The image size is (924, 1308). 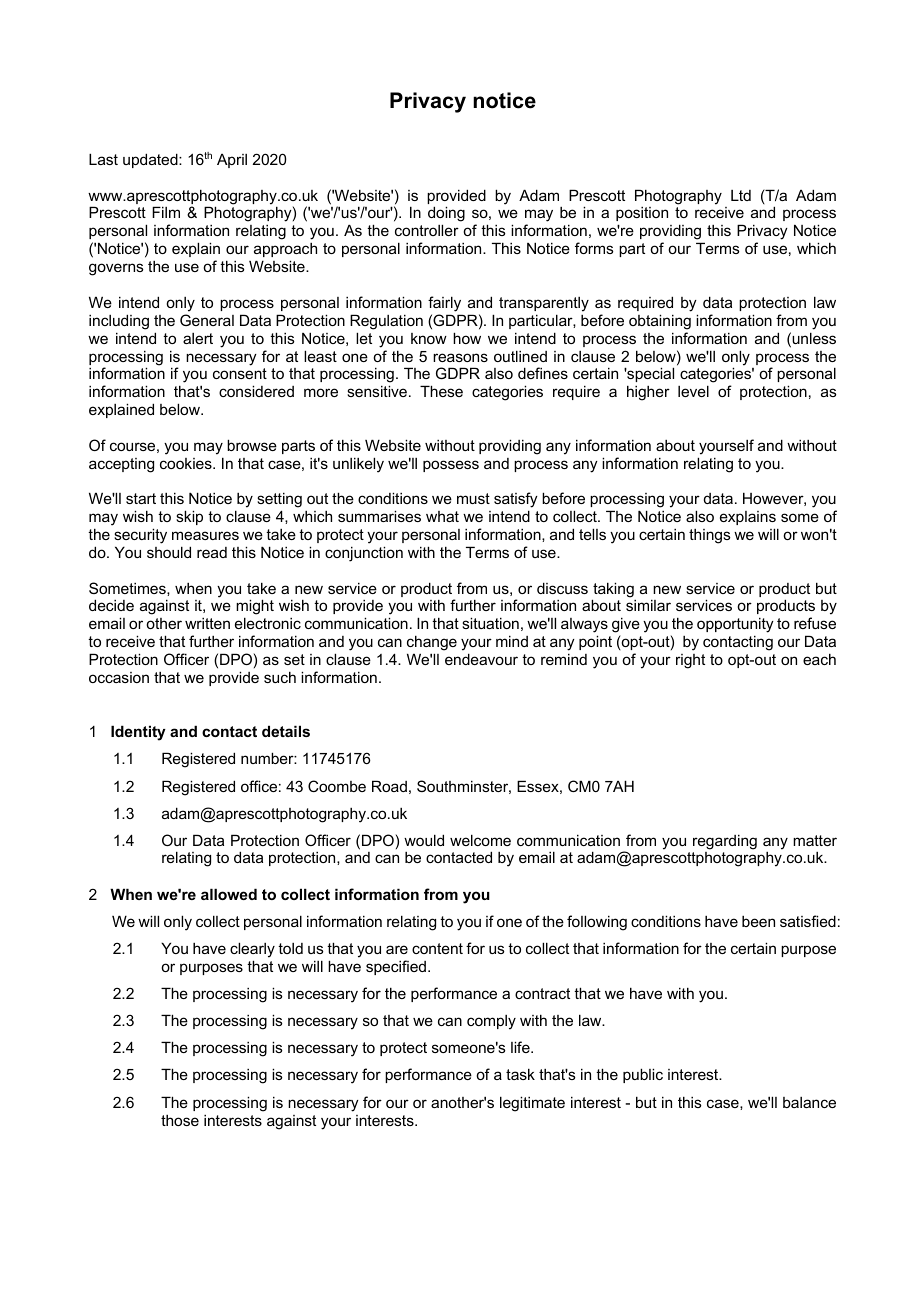 What do you see at coordinates (180, 1120) in the page?
I see `those` at bounding box center [180, 1120].
